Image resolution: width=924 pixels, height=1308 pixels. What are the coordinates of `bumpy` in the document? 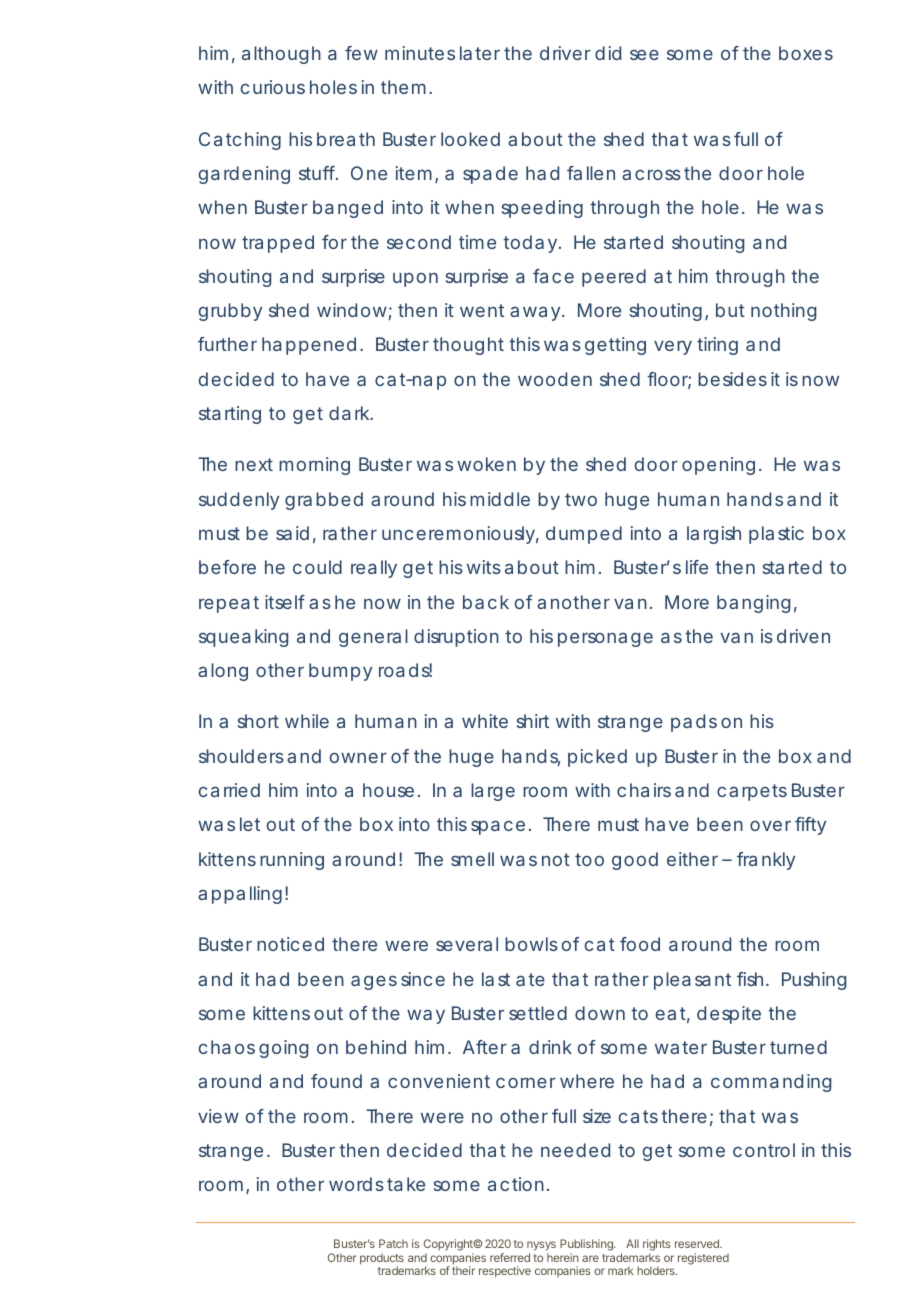 It's located at (340, 672).
